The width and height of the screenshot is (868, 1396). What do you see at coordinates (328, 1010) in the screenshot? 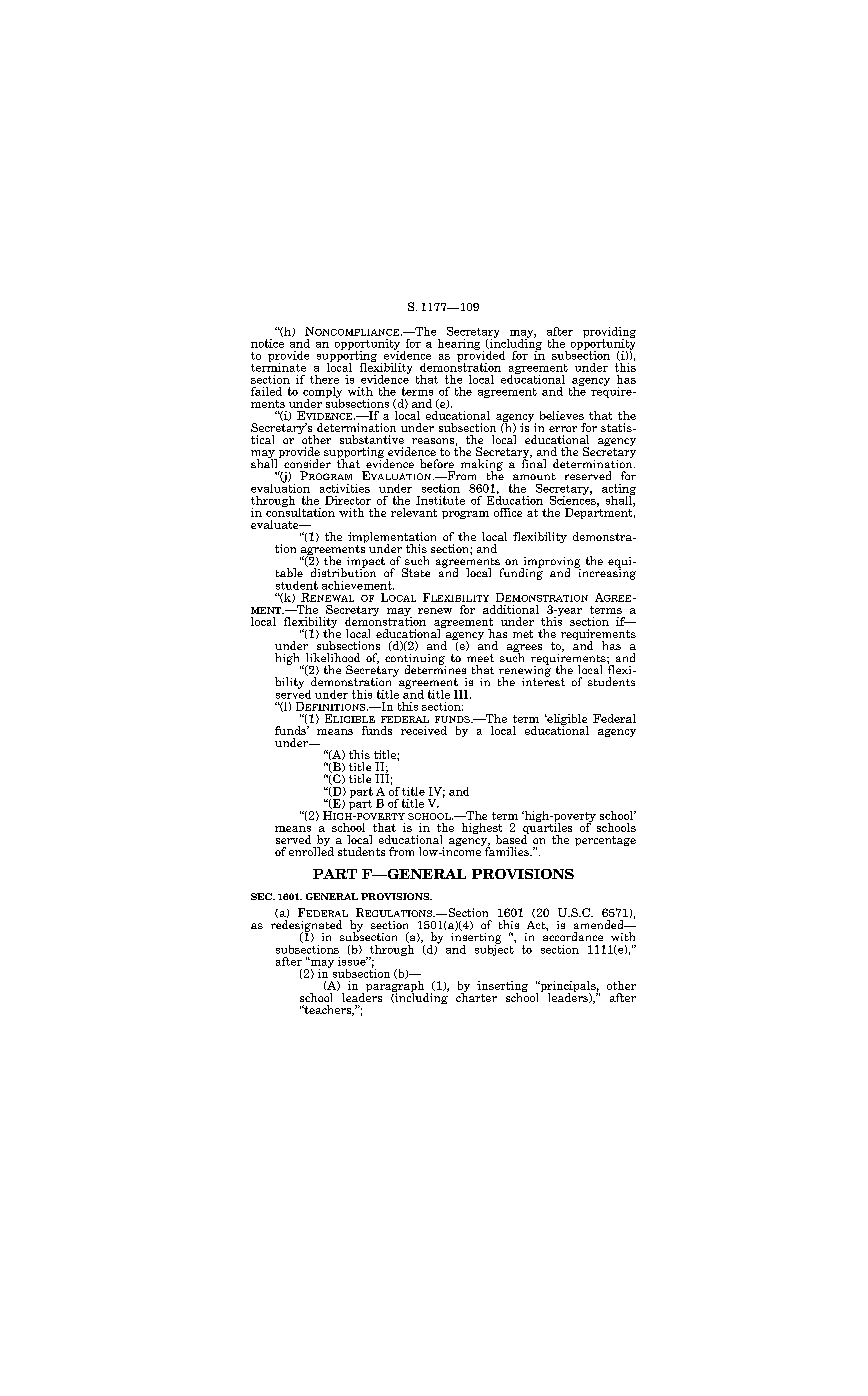
I see `teachers` at bounding box center [328, 1010].
